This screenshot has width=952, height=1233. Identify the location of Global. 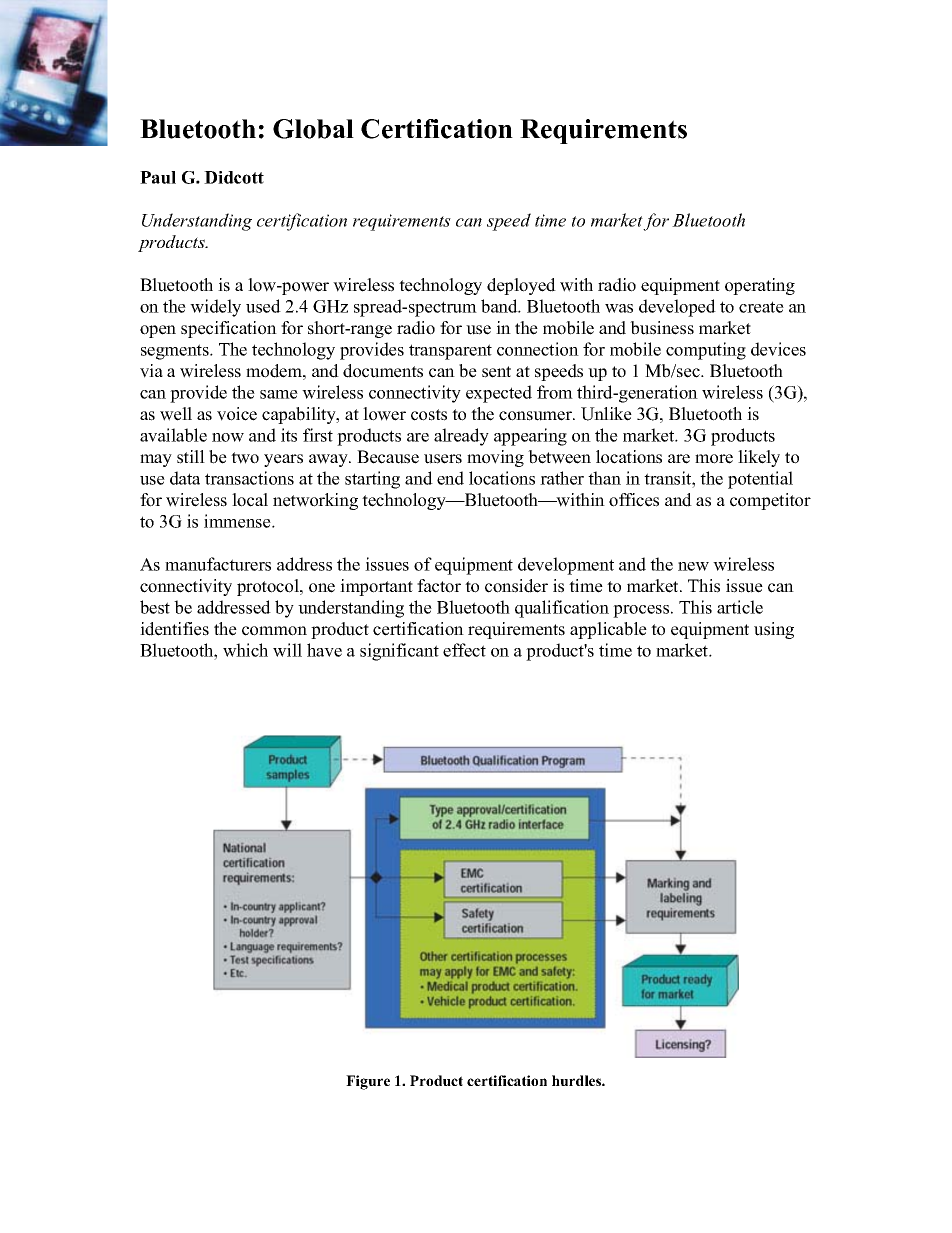
(313, 129).
